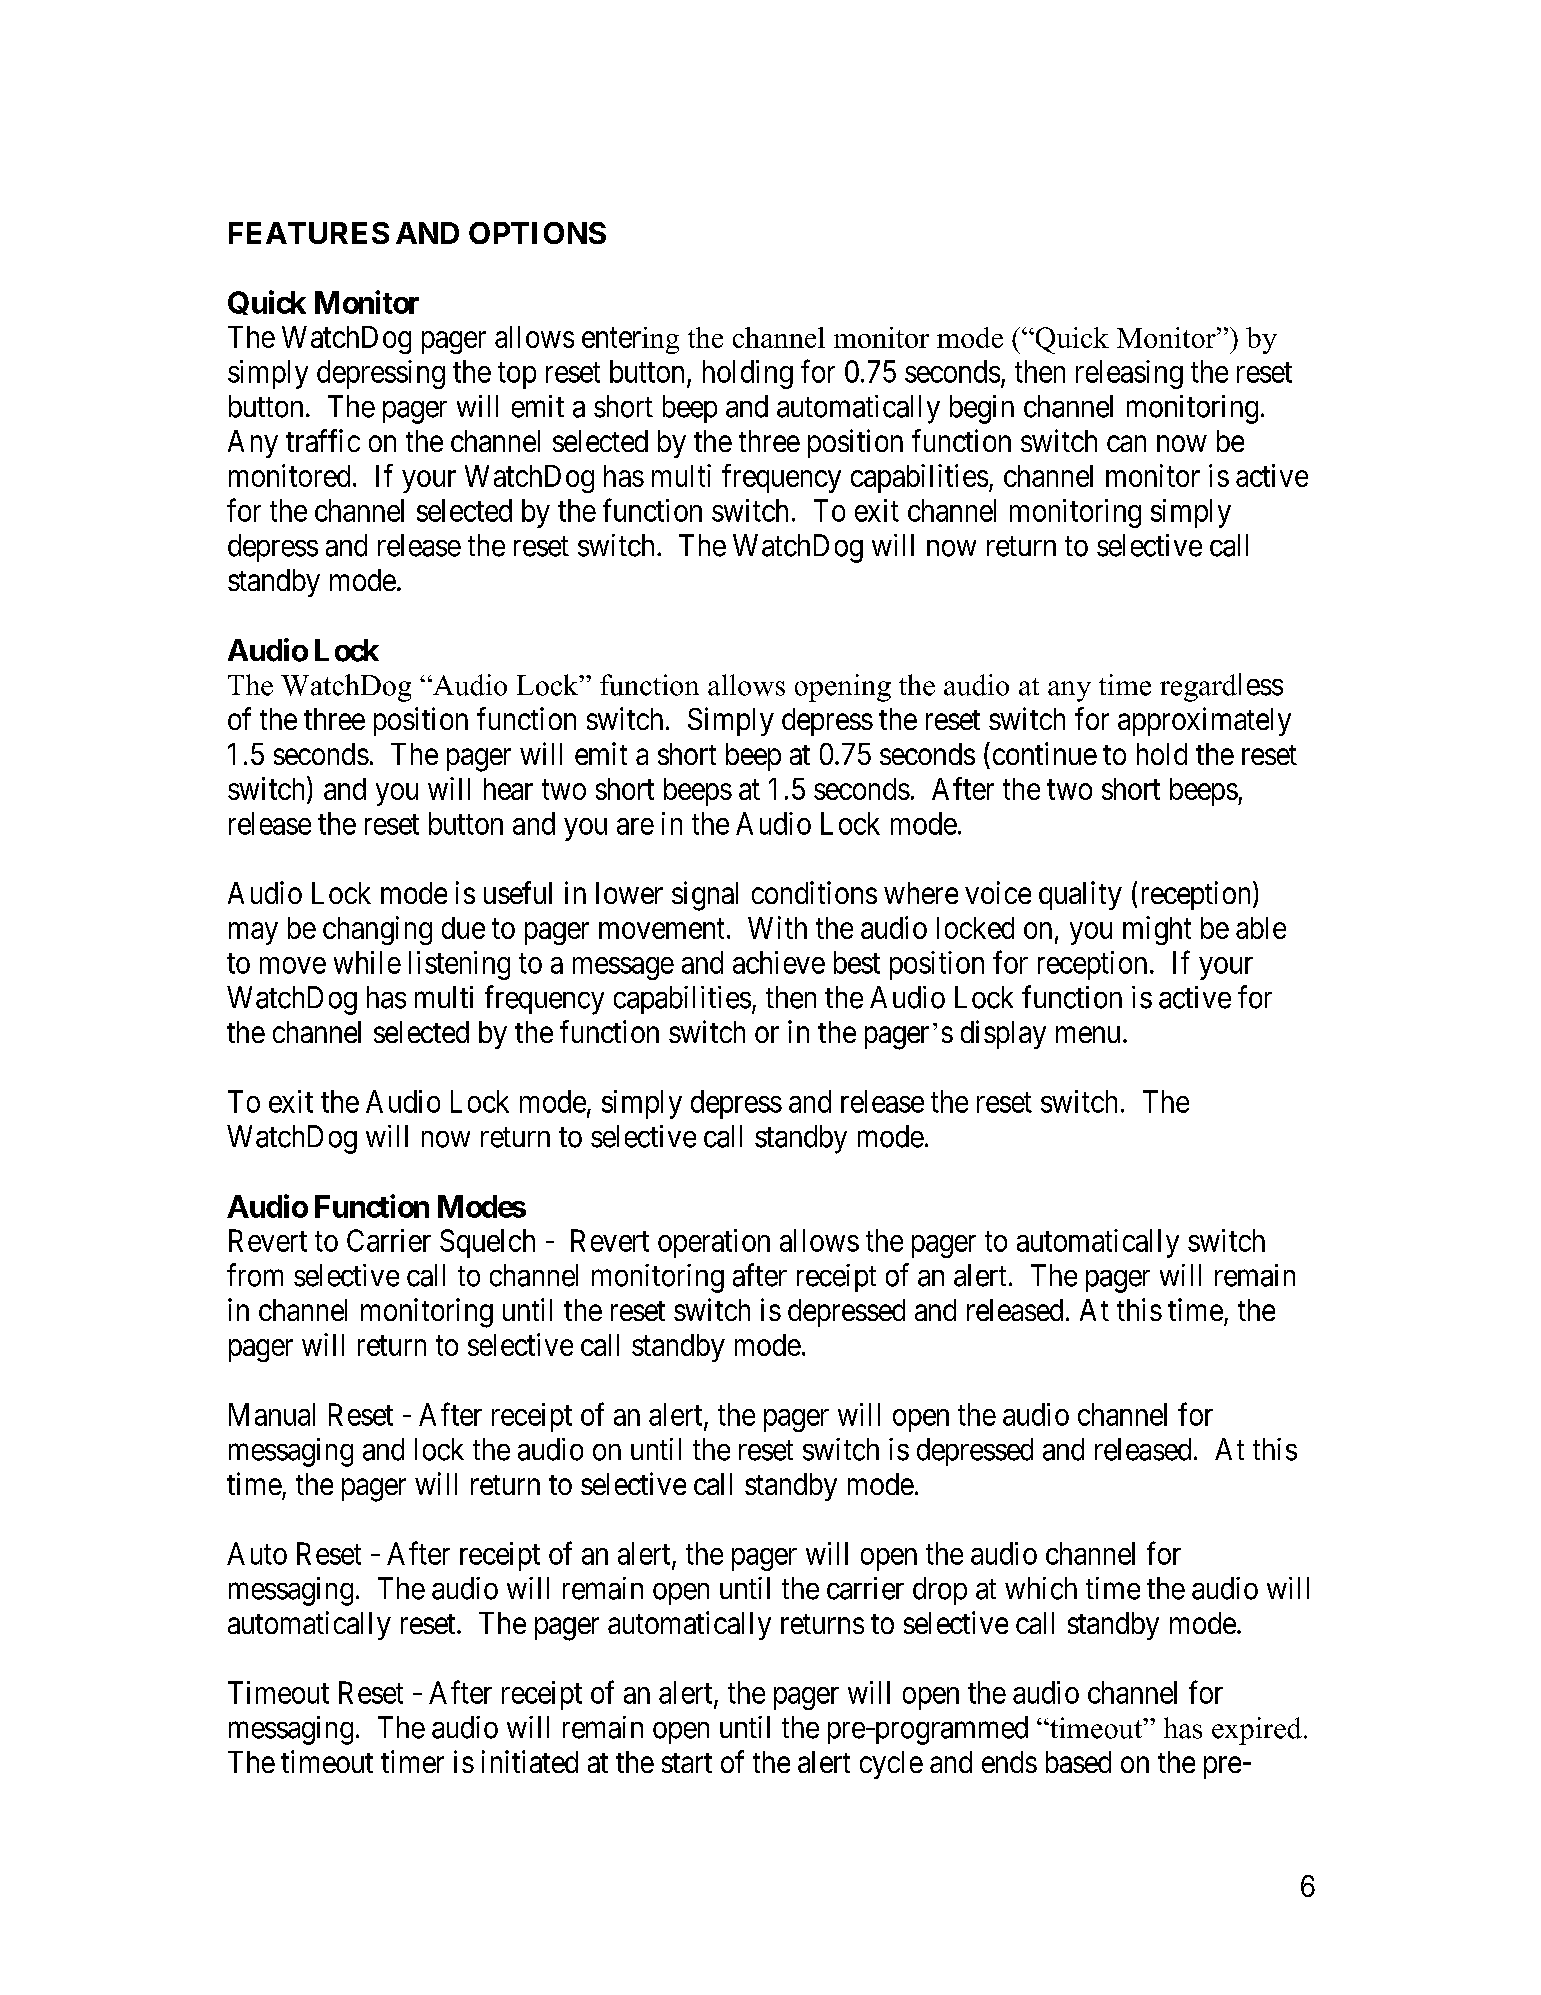 This screenshot has height=1995, width=1541. I want to click on entering, so click(630, 340).
